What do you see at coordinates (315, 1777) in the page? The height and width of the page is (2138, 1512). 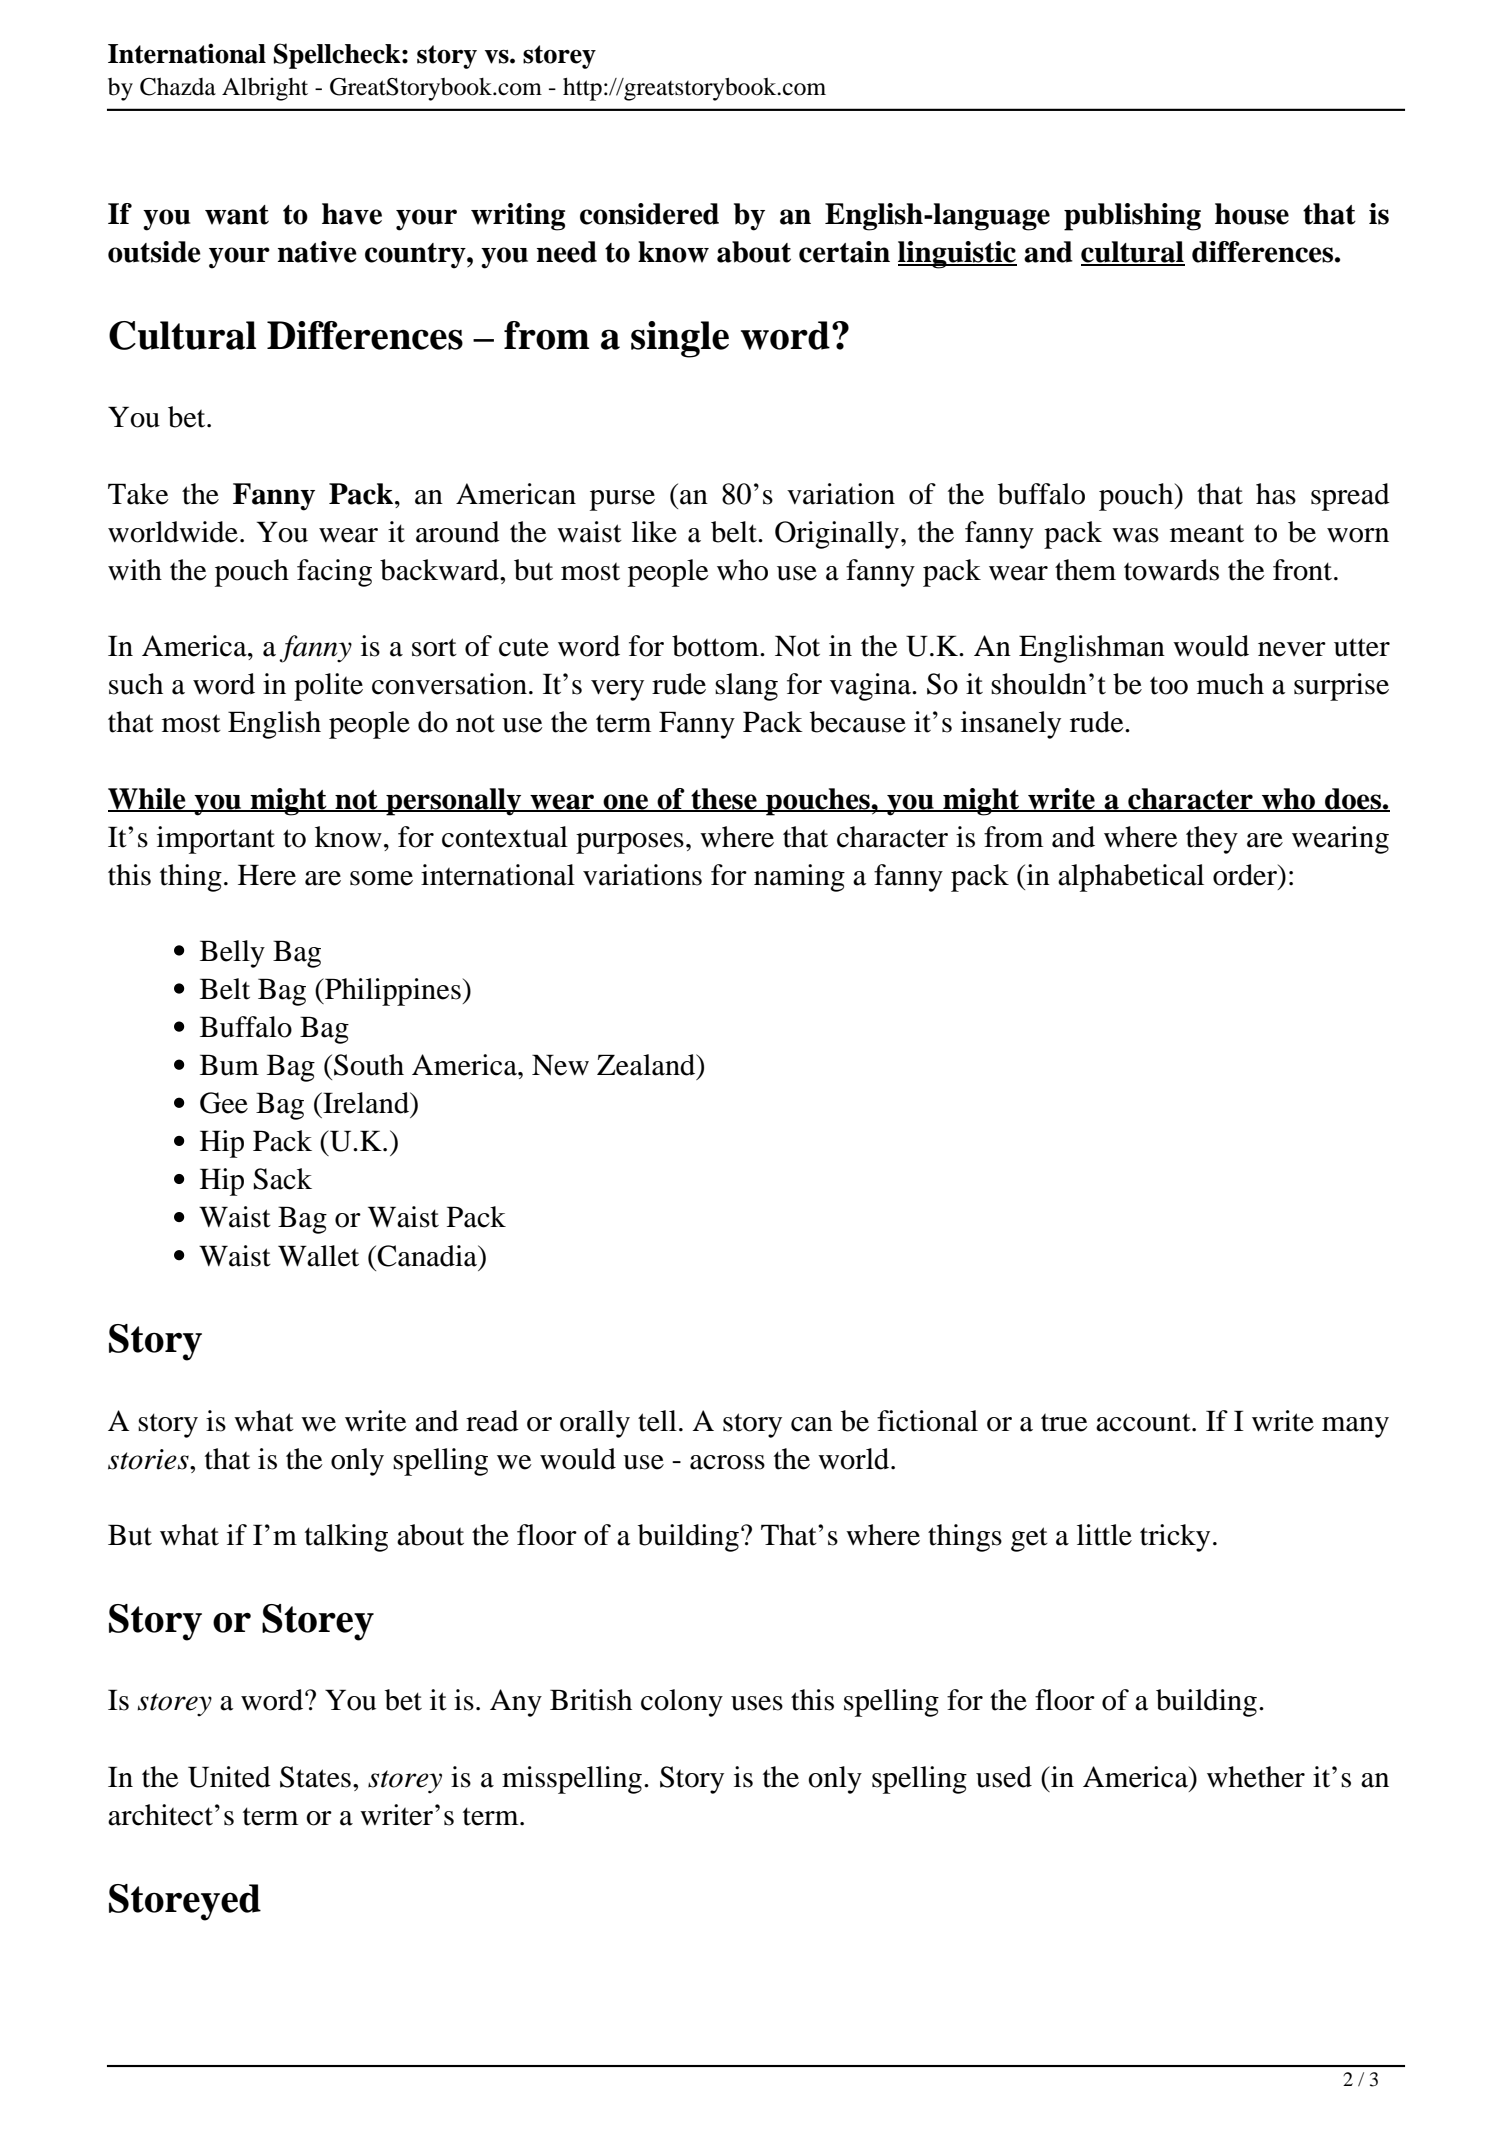 I see `States` at bounding box center [315, 1777].
